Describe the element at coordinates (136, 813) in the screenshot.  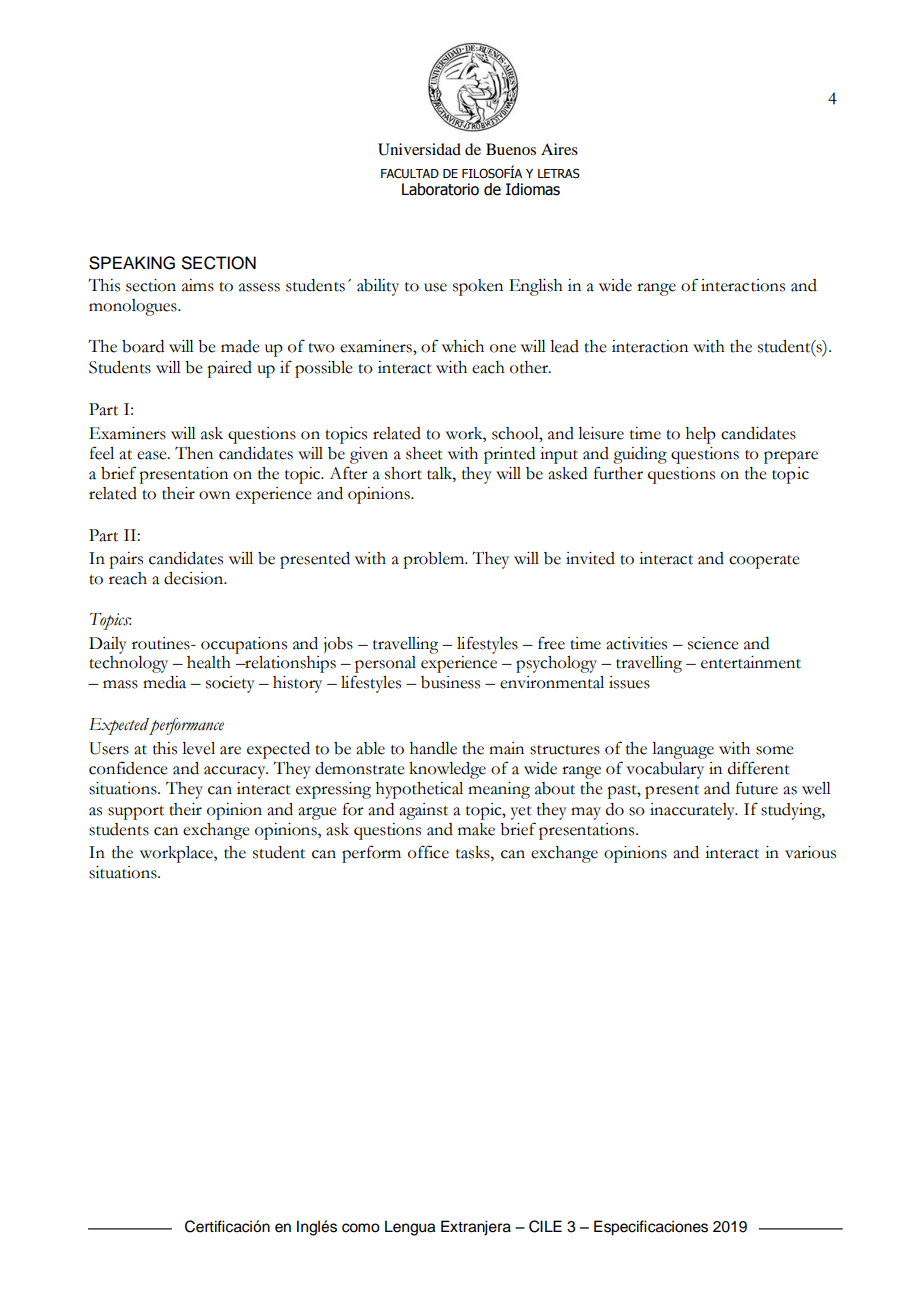
I see `support` at that location.
